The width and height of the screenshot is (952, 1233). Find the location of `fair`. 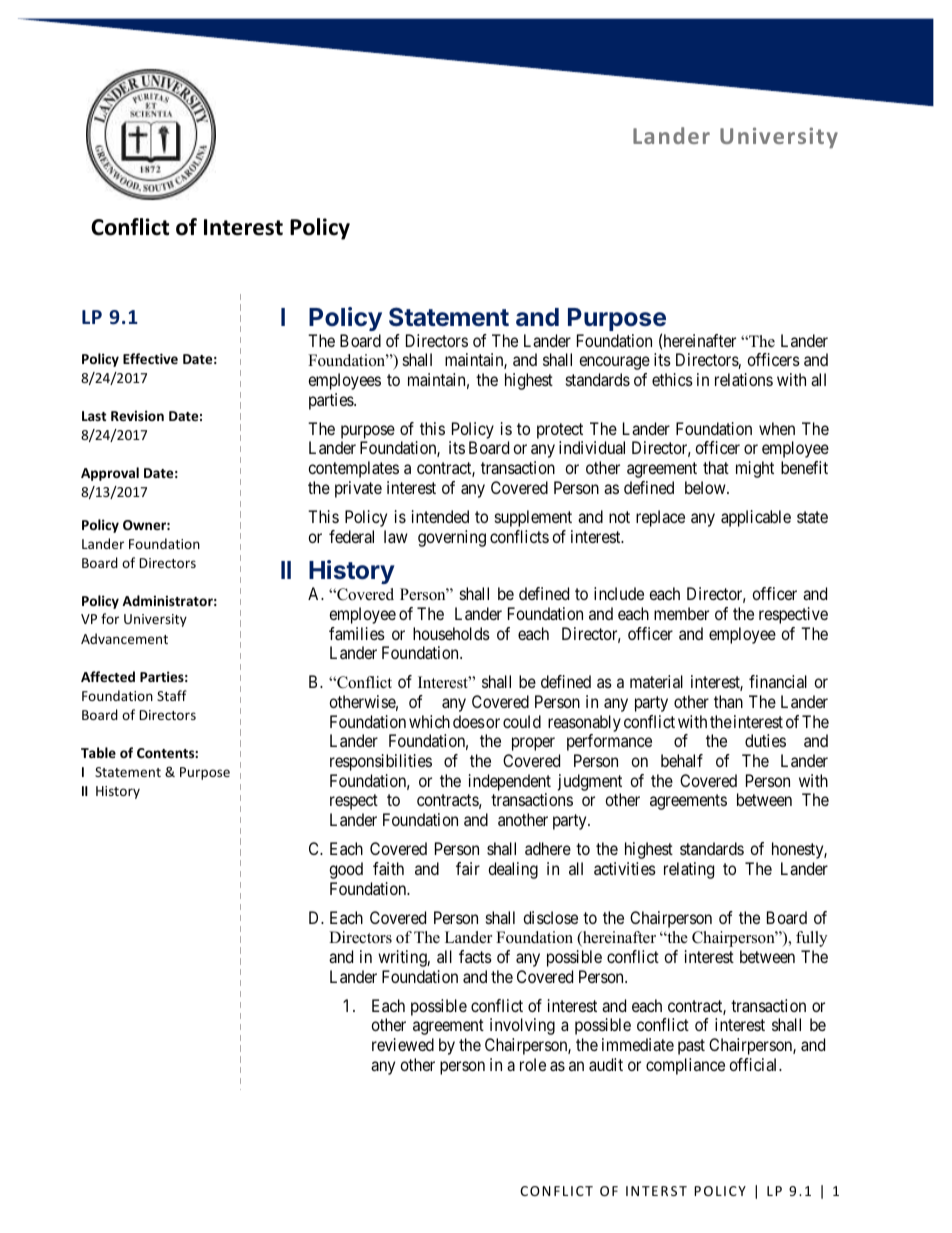

fair is located at coordinates (468, 868).
